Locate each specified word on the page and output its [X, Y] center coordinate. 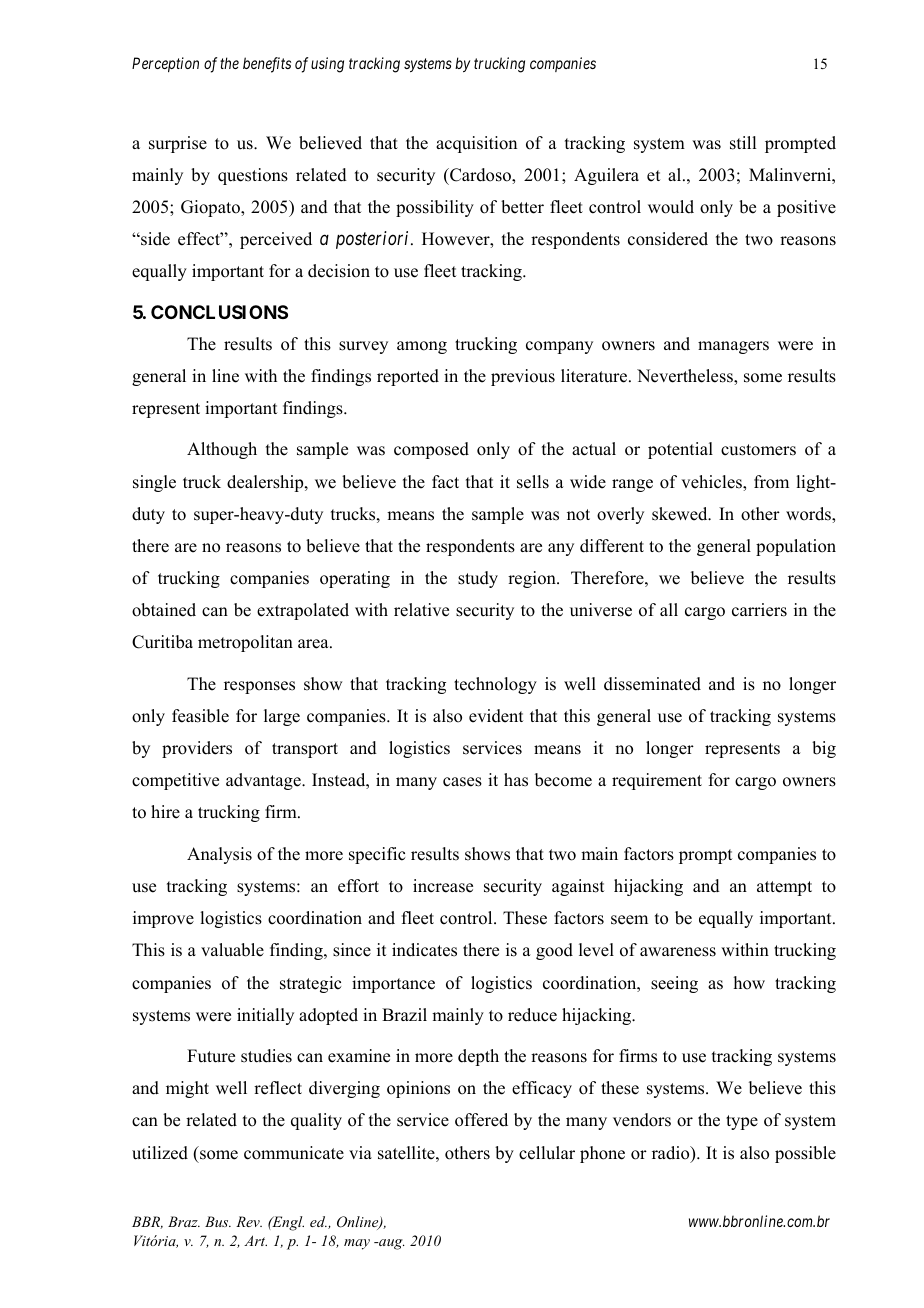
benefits [267, 65]
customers [758, 450]
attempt [784, 888]
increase [443, 886]
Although [222, 450]
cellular [547, 1153]
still [743, 143]
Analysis [219, 855]
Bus [218, 1221]
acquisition [476, 144]
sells [533, 482]
